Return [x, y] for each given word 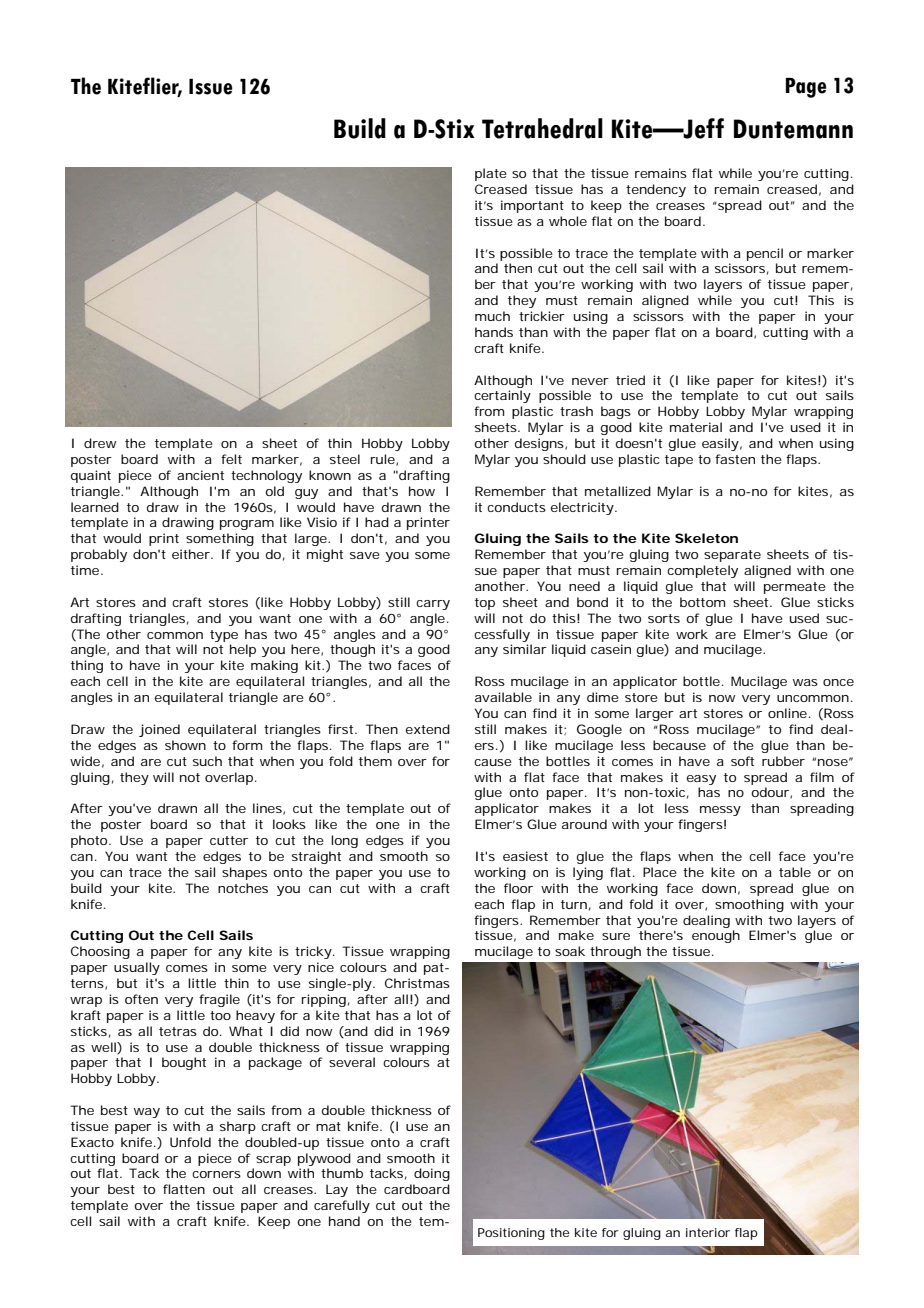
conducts [516, 507]
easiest [525, 856]
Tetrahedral [542, 128]
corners [216, 1174]
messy [720, 811]
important [532, 206]
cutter [229, 840]
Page [806, 88]
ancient [200, 475]
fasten [735, 459]
